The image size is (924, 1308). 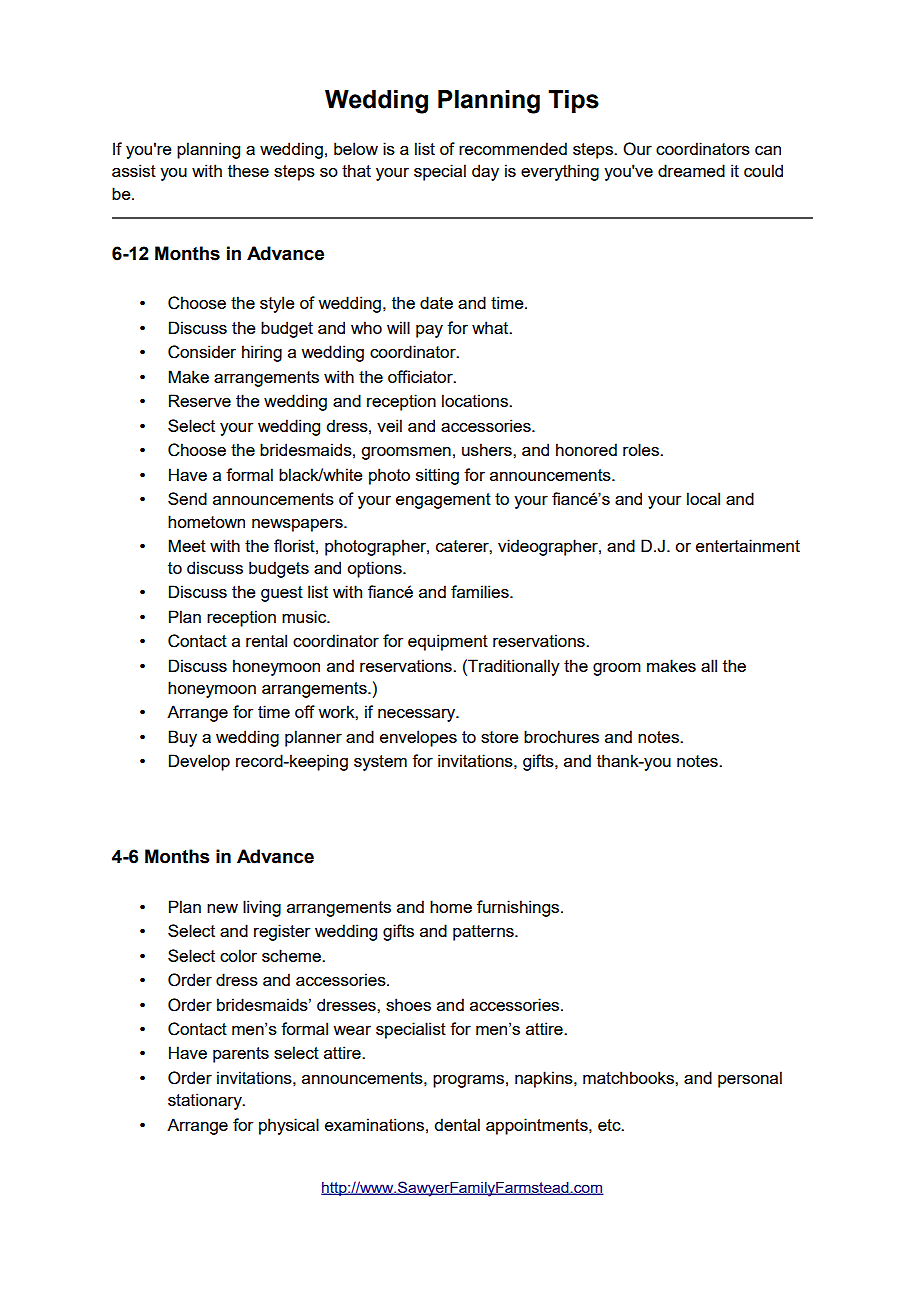 What do you see at coordinates (457, 1124) in the screenshot?
I see `dental` at bounding box center [457, 1124].
